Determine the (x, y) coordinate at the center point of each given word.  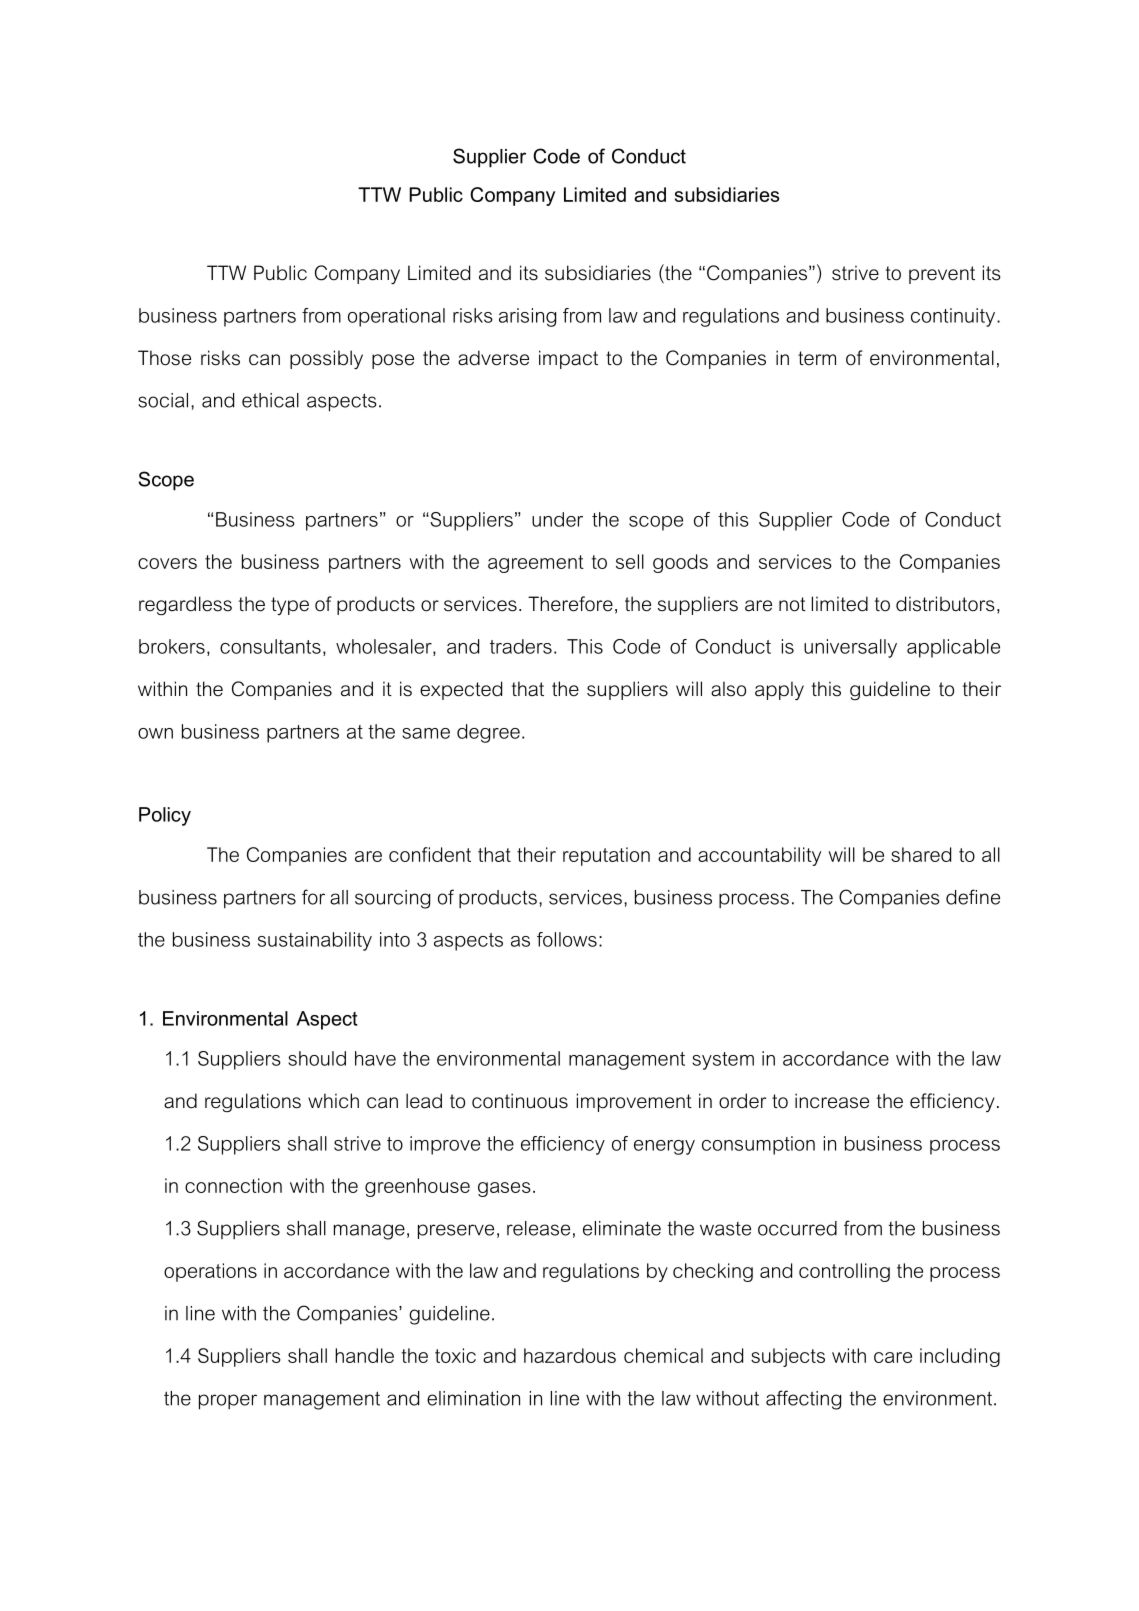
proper (228, 1402)
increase (832, 1101)
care (893, 1357)
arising (527, 317)
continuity (954, 317)
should (317, 1058)
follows (567, 939)
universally (850, 648)
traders (521, 646)
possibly (326, 359)
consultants (270, 646)
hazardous (570, 1355)
